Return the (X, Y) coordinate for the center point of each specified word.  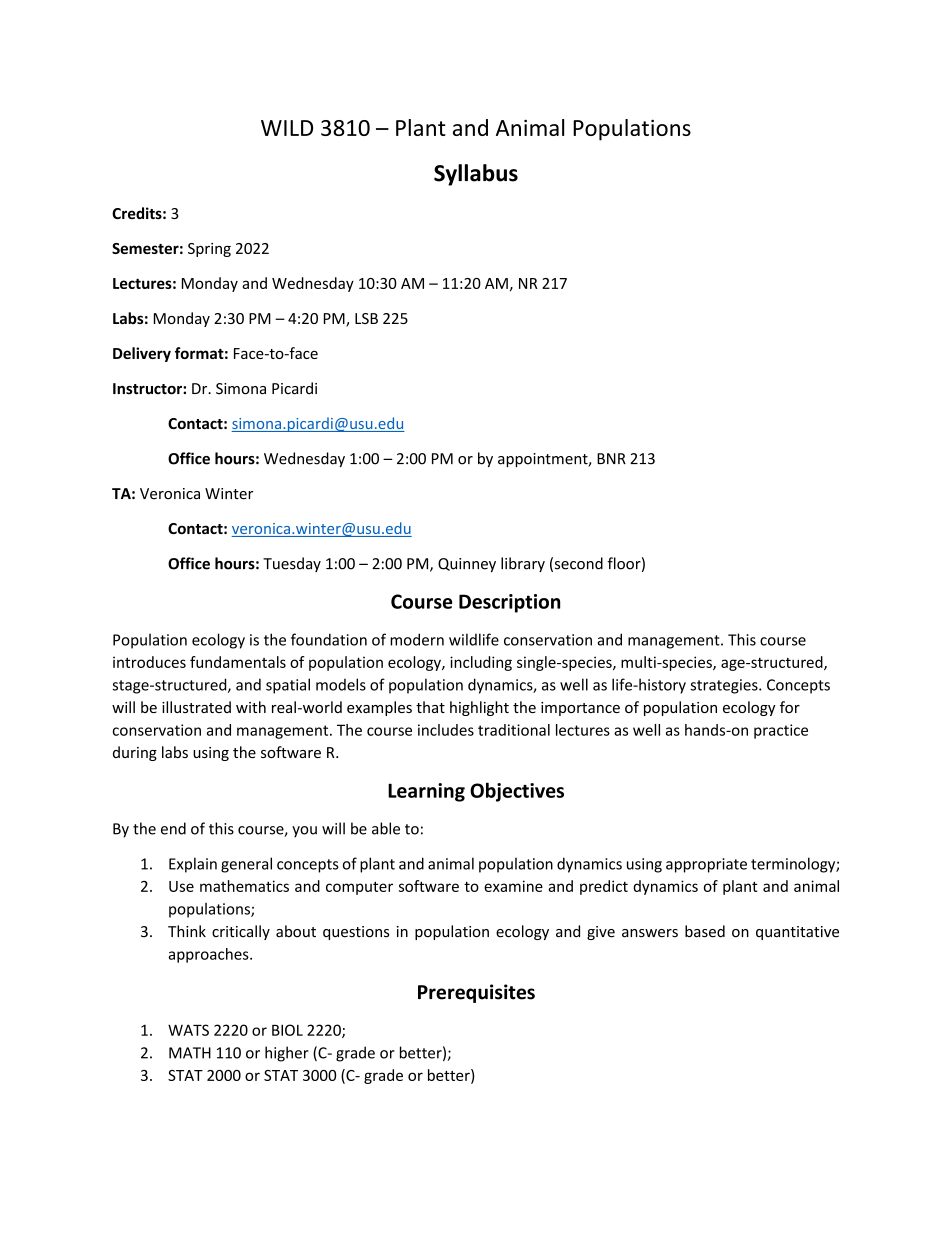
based (705, 931)
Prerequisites (476, 993)
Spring (209, 250)
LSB (366, 318)
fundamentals (238, 662)
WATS (188, 1030)
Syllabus (476, 175)
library (523, 564)
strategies (725, 686)
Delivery (142, 354)
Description (509, 603)
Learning (426, 792)
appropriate (706, 865)
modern (417, 639)
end (173, 828)
